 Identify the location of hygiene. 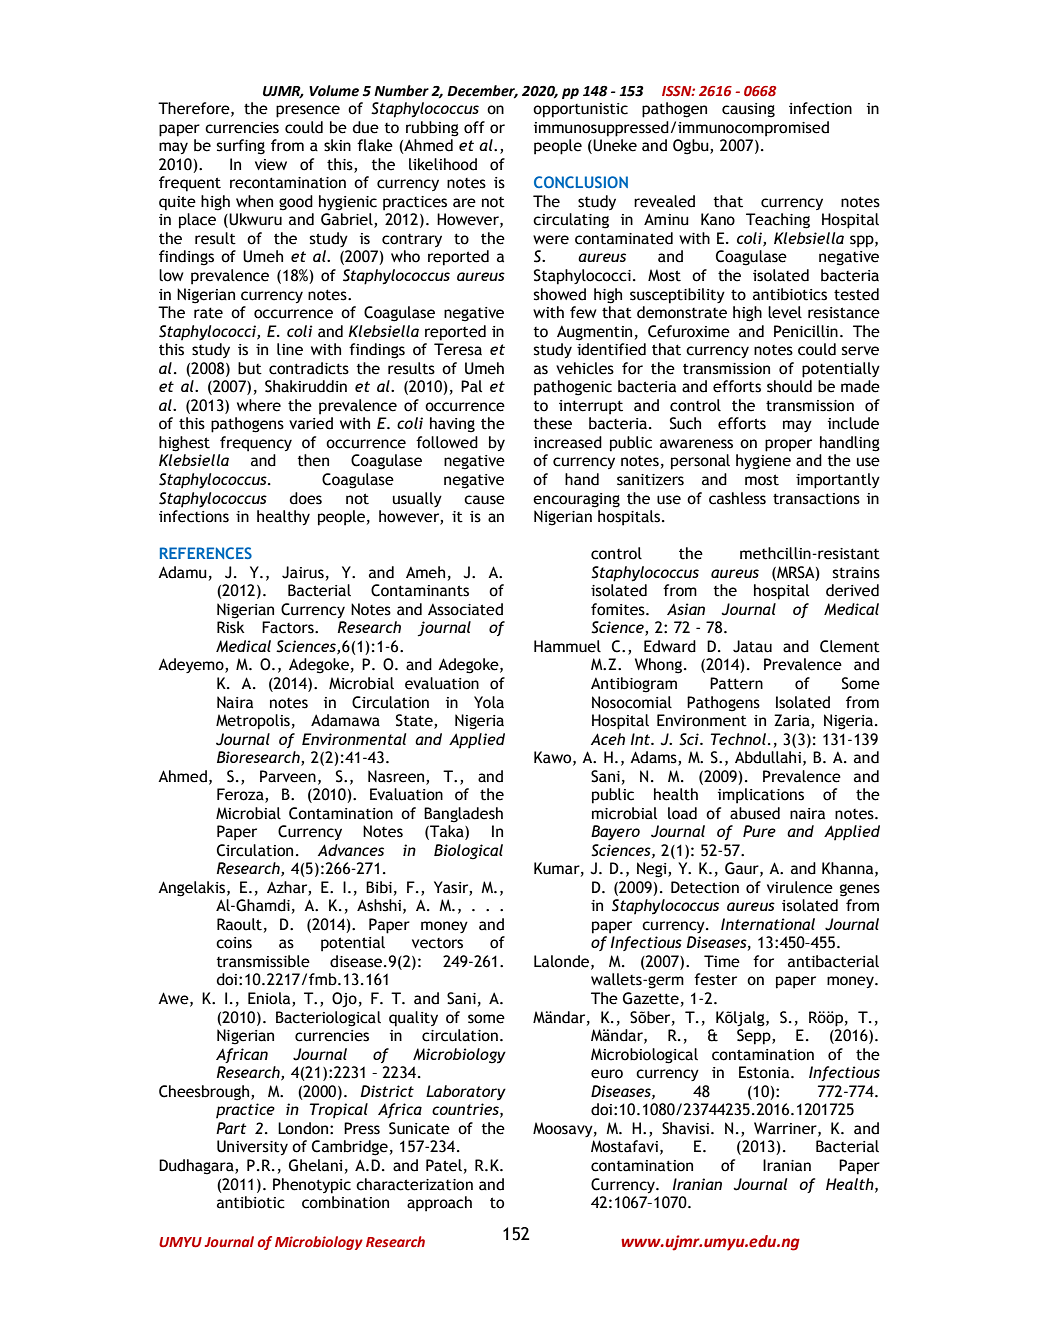
(763, 462).
